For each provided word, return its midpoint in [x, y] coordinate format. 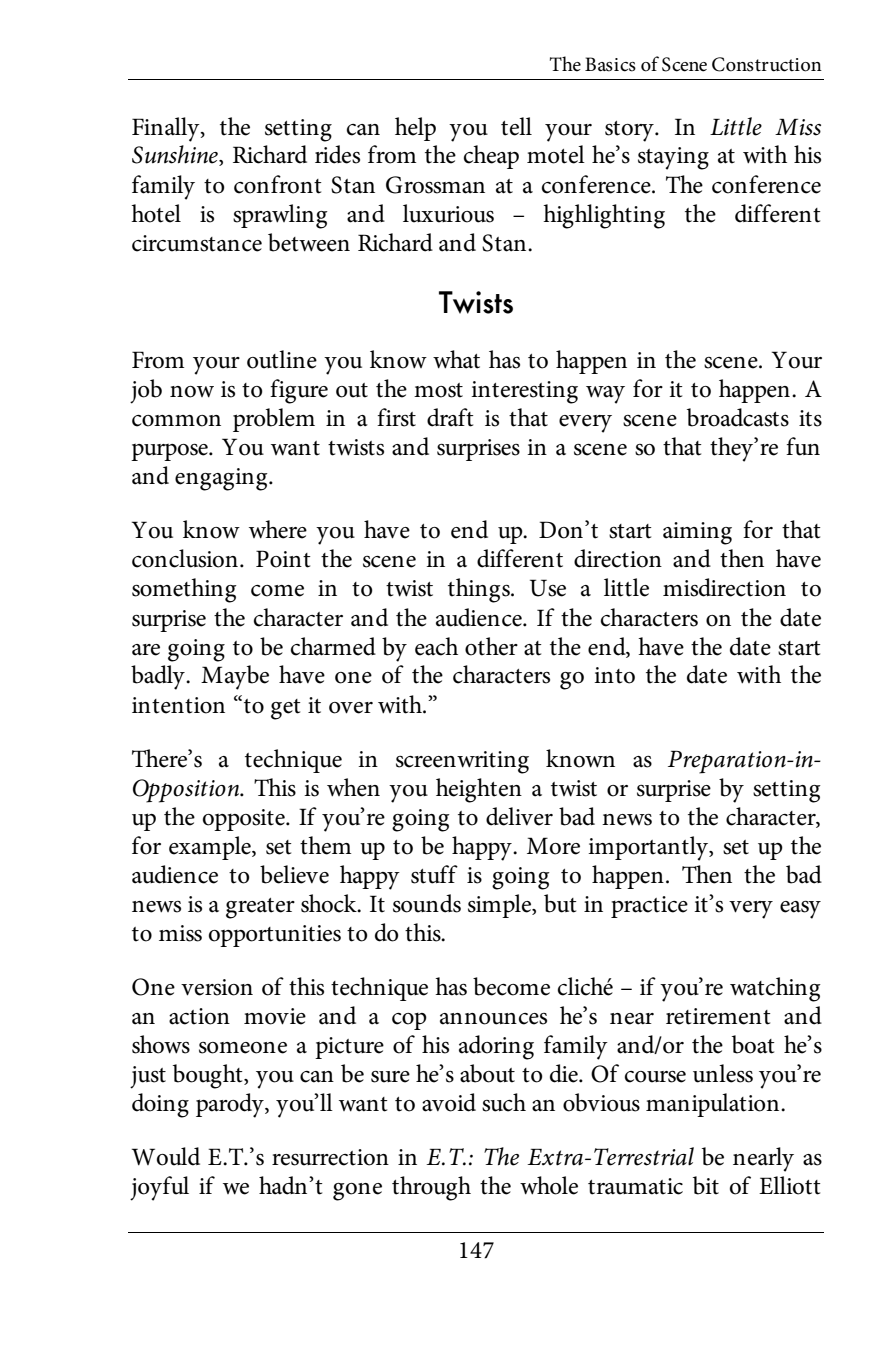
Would [166, 1156]
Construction [767, 64]
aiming [697, 533]
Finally [167, 129]
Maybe [235, 677]
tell [516, 126]
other [491, 646]
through [431, 1188]
